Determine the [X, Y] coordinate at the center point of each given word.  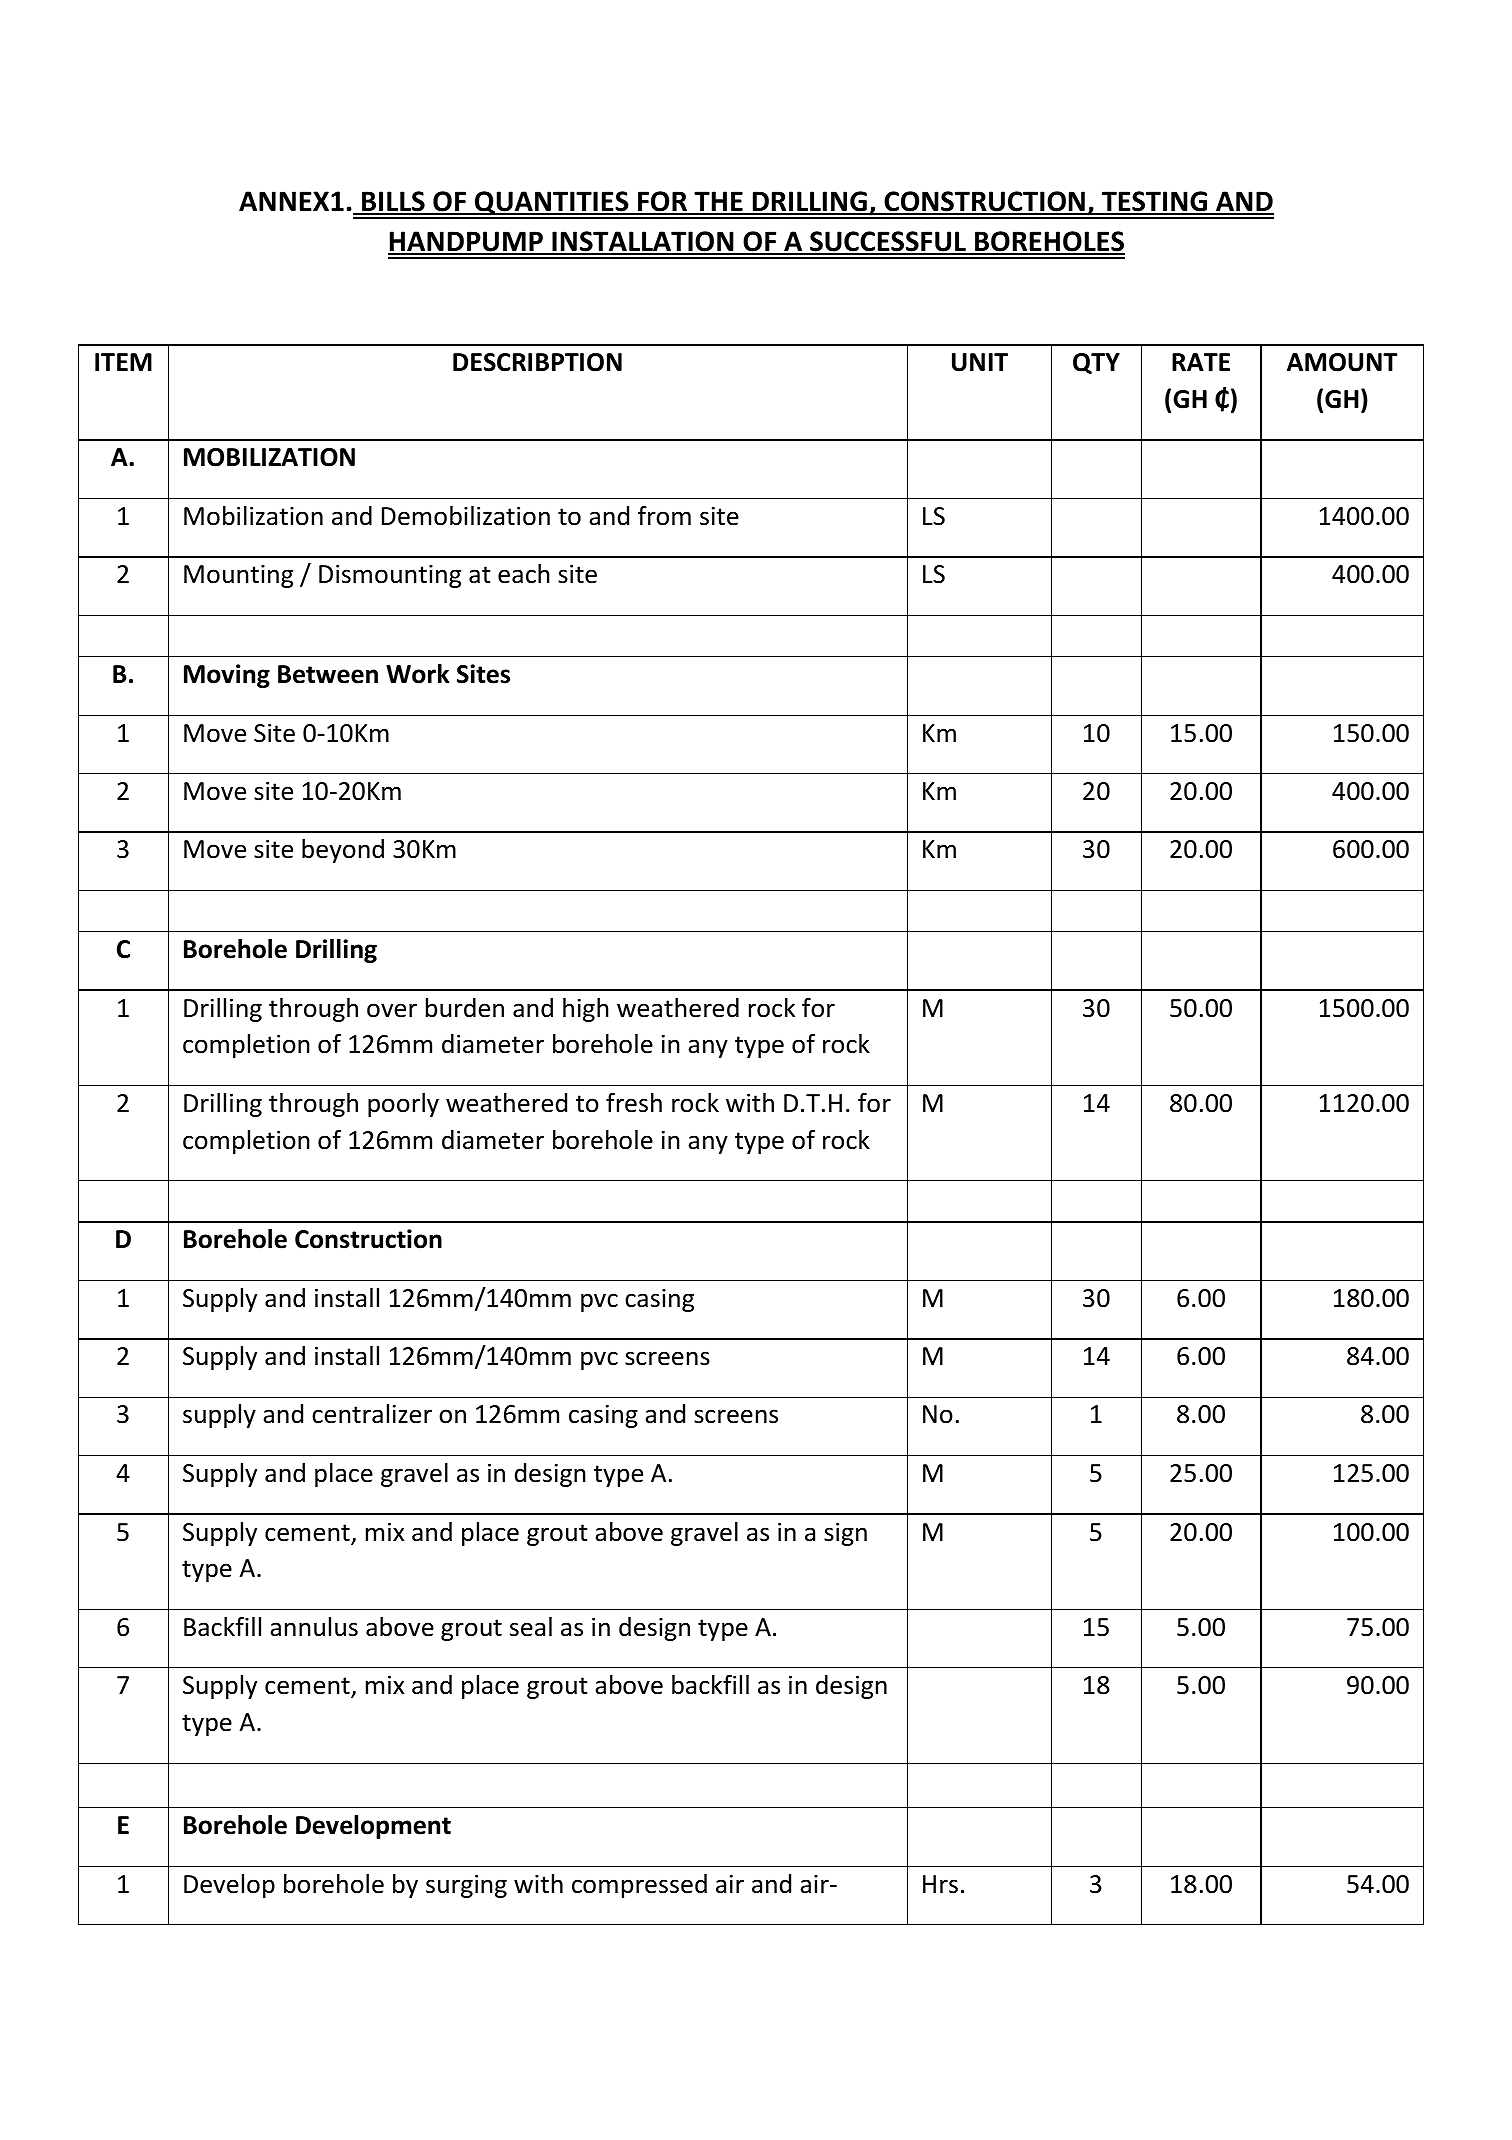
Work [418, 674]
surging [466, 1886]
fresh [634, 1103]
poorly [403, 1105]
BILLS [393, 202]
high [586, 1010]
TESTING [1154, 202]
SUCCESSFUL [888, 243]
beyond [343, 851]
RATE [1201, 362]
